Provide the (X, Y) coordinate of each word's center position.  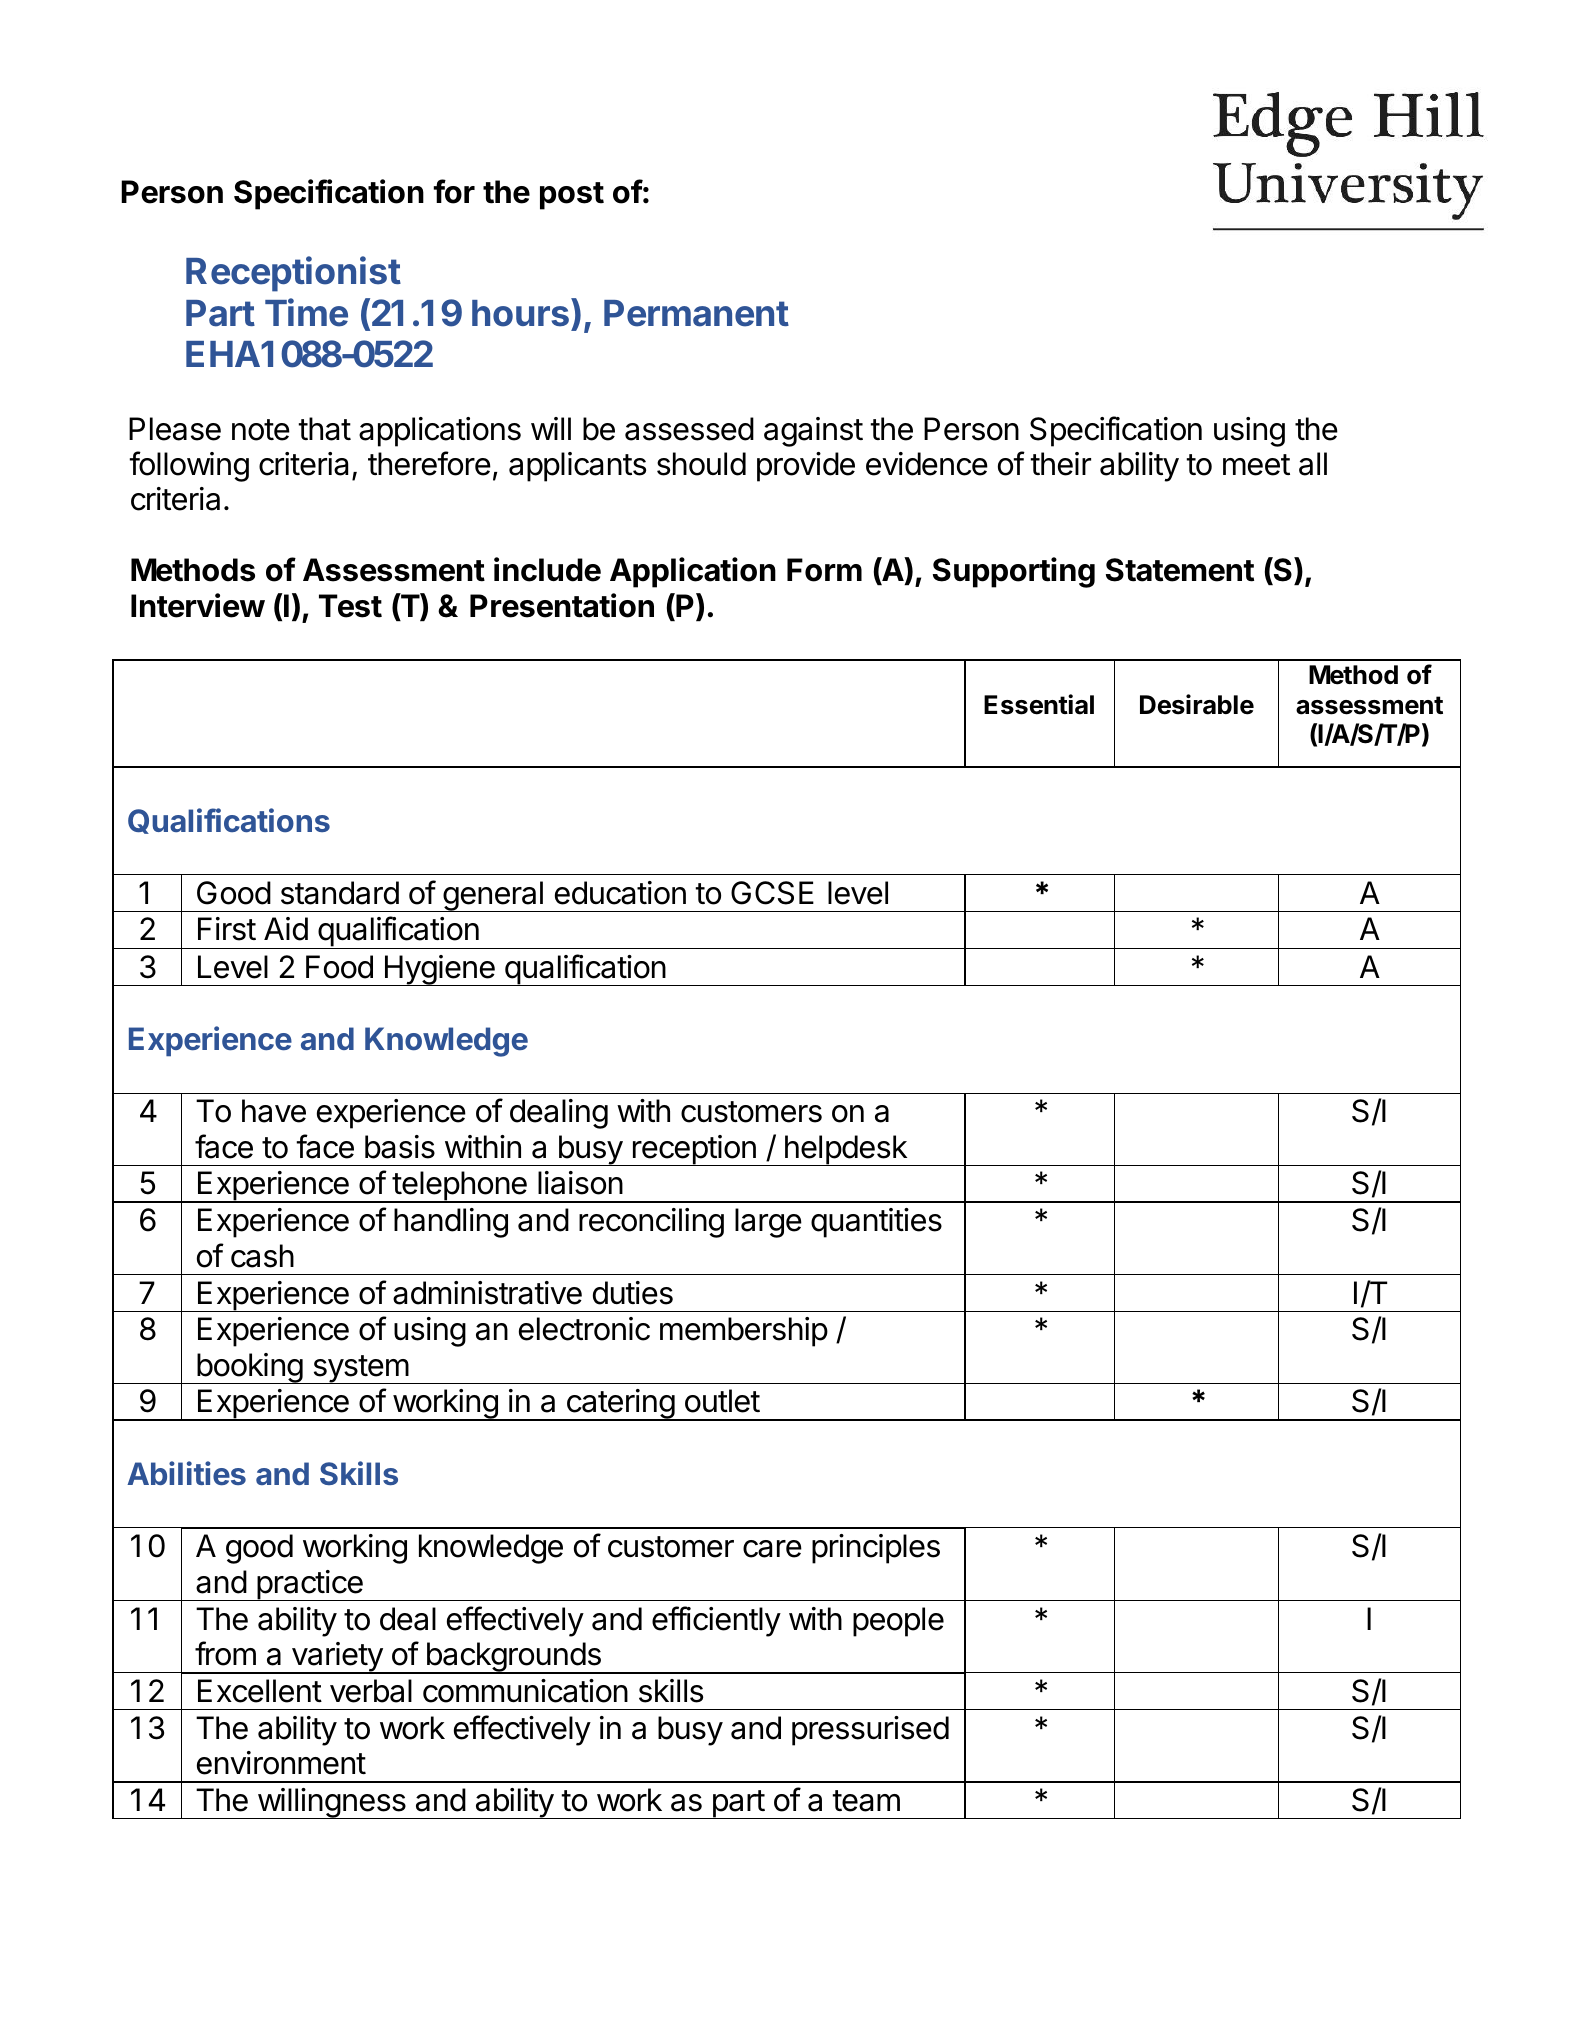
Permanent (696, 313)
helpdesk (845, 1150)
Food (339, 967)
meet (1256, 465)
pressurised (870, 1731)
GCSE (772, 893)
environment (281, 1763)
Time (306, 312)
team (866, 1801)
